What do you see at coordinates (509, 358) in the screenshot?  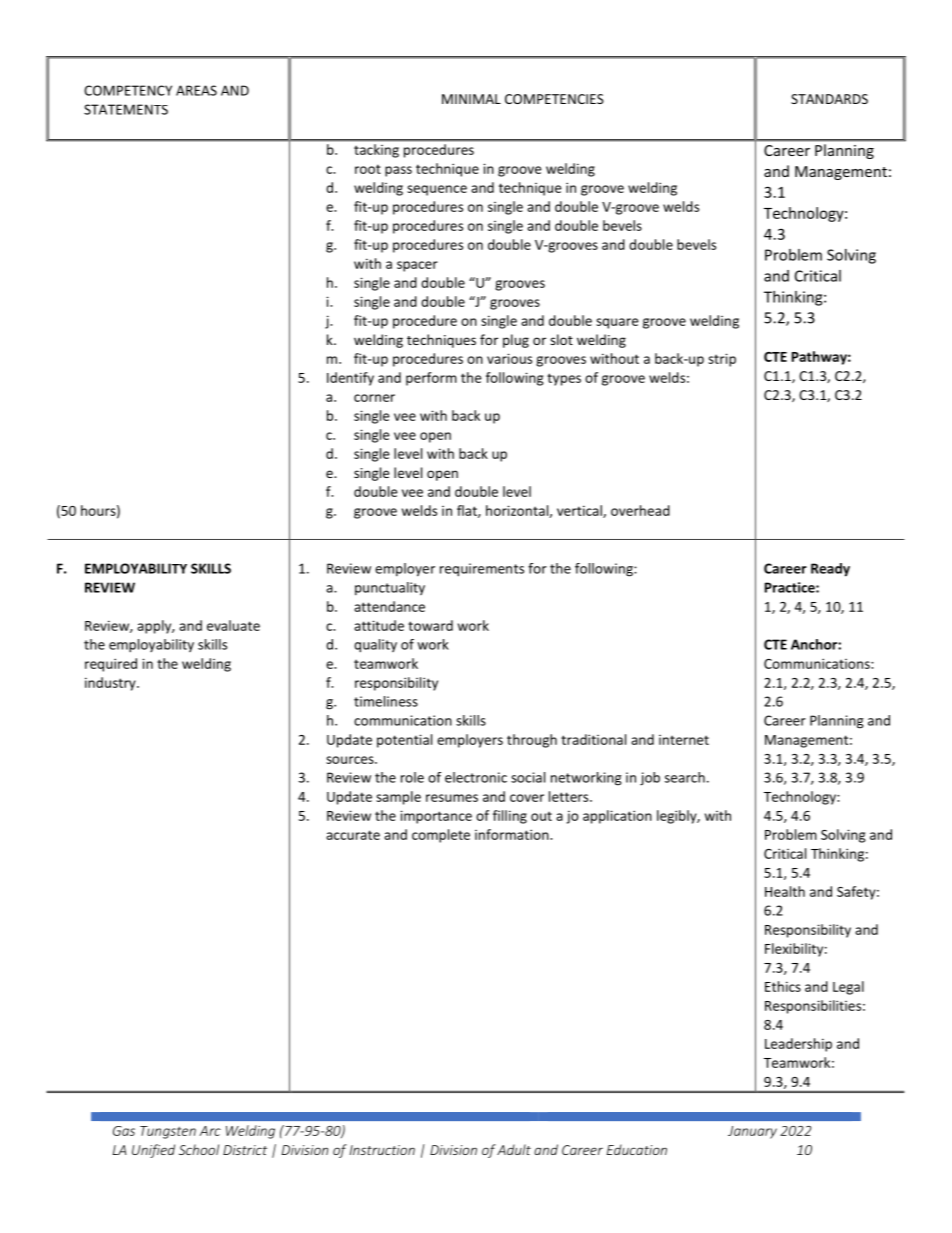 I see `various` at bounding box center [509, 358].
